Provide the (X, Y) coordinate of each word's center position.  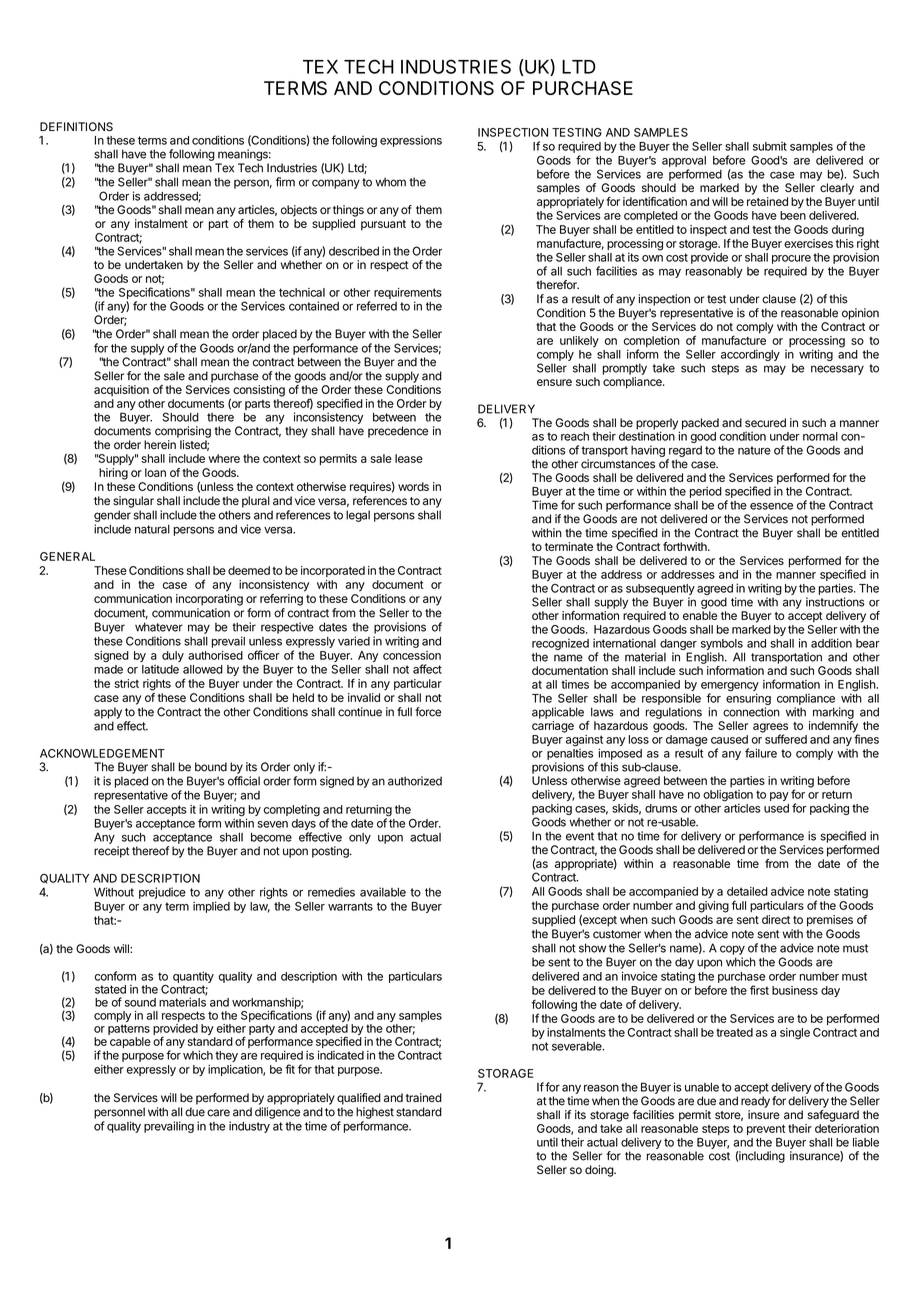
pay (779, 796)
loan (155, 472)
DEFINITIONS (76, 127)
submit (770, 146)
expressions (411, 141)
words (413, 486)
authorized (415, 781)
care (218, 1113)
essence (771, 506)
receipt (111, 852)
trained (424, 1098)
